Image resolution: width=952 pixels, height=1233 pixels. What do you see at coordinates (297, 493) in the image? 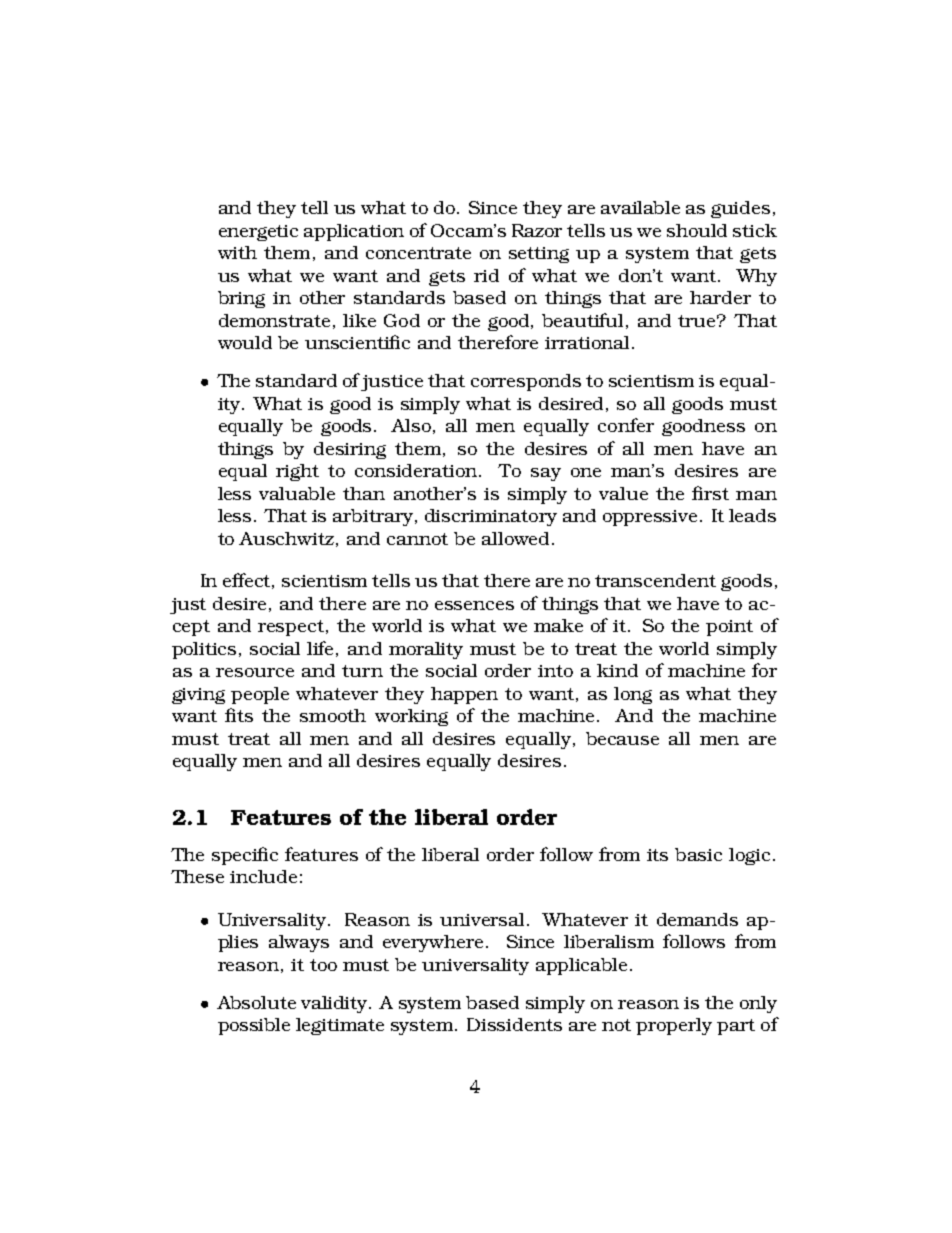
I see `valuable` at bounding box center [297, 493].
